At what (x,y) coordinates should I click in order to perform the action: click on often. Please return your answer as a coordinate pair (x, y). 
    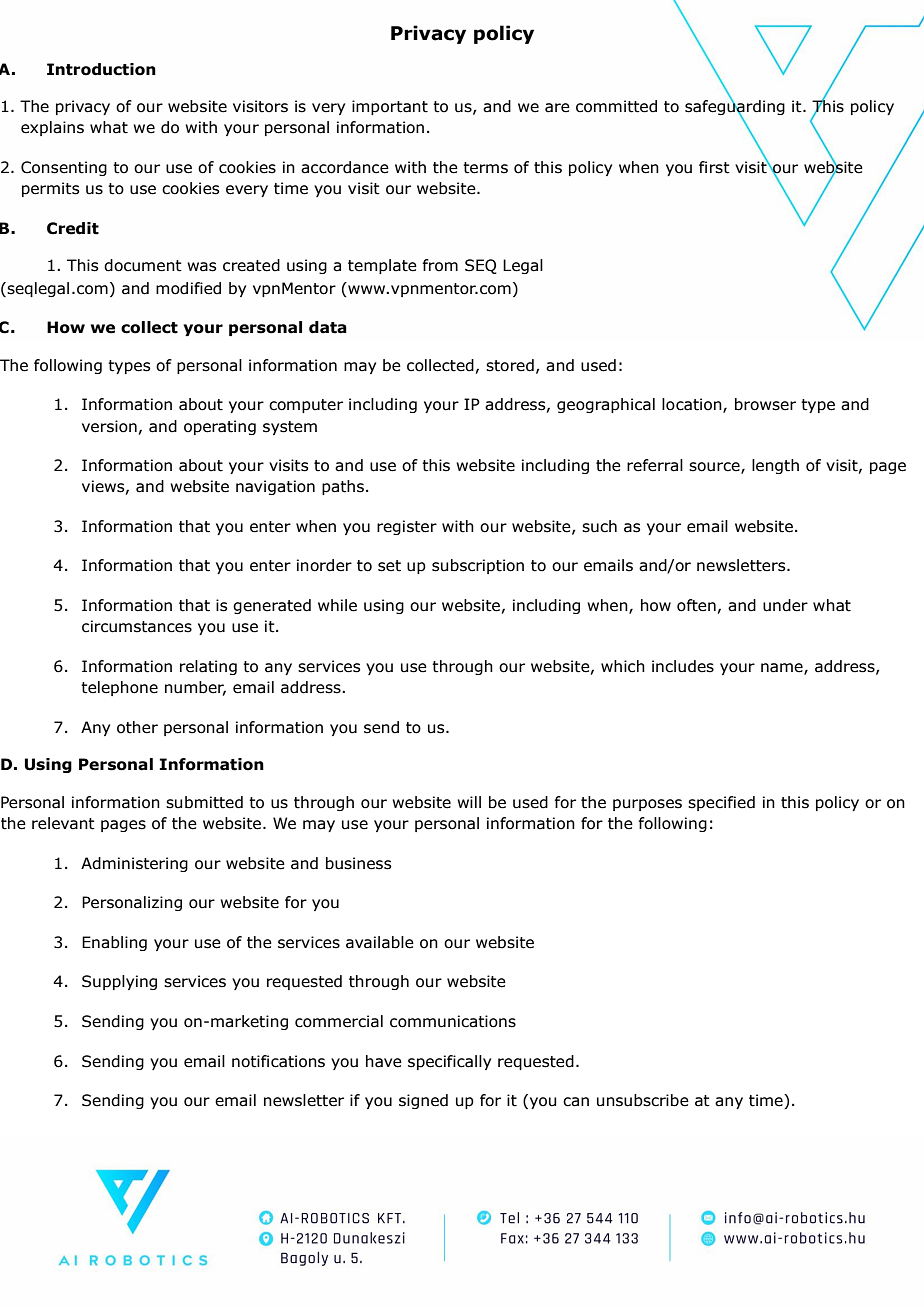
    Looking at the image, I should click on (696, 605).
